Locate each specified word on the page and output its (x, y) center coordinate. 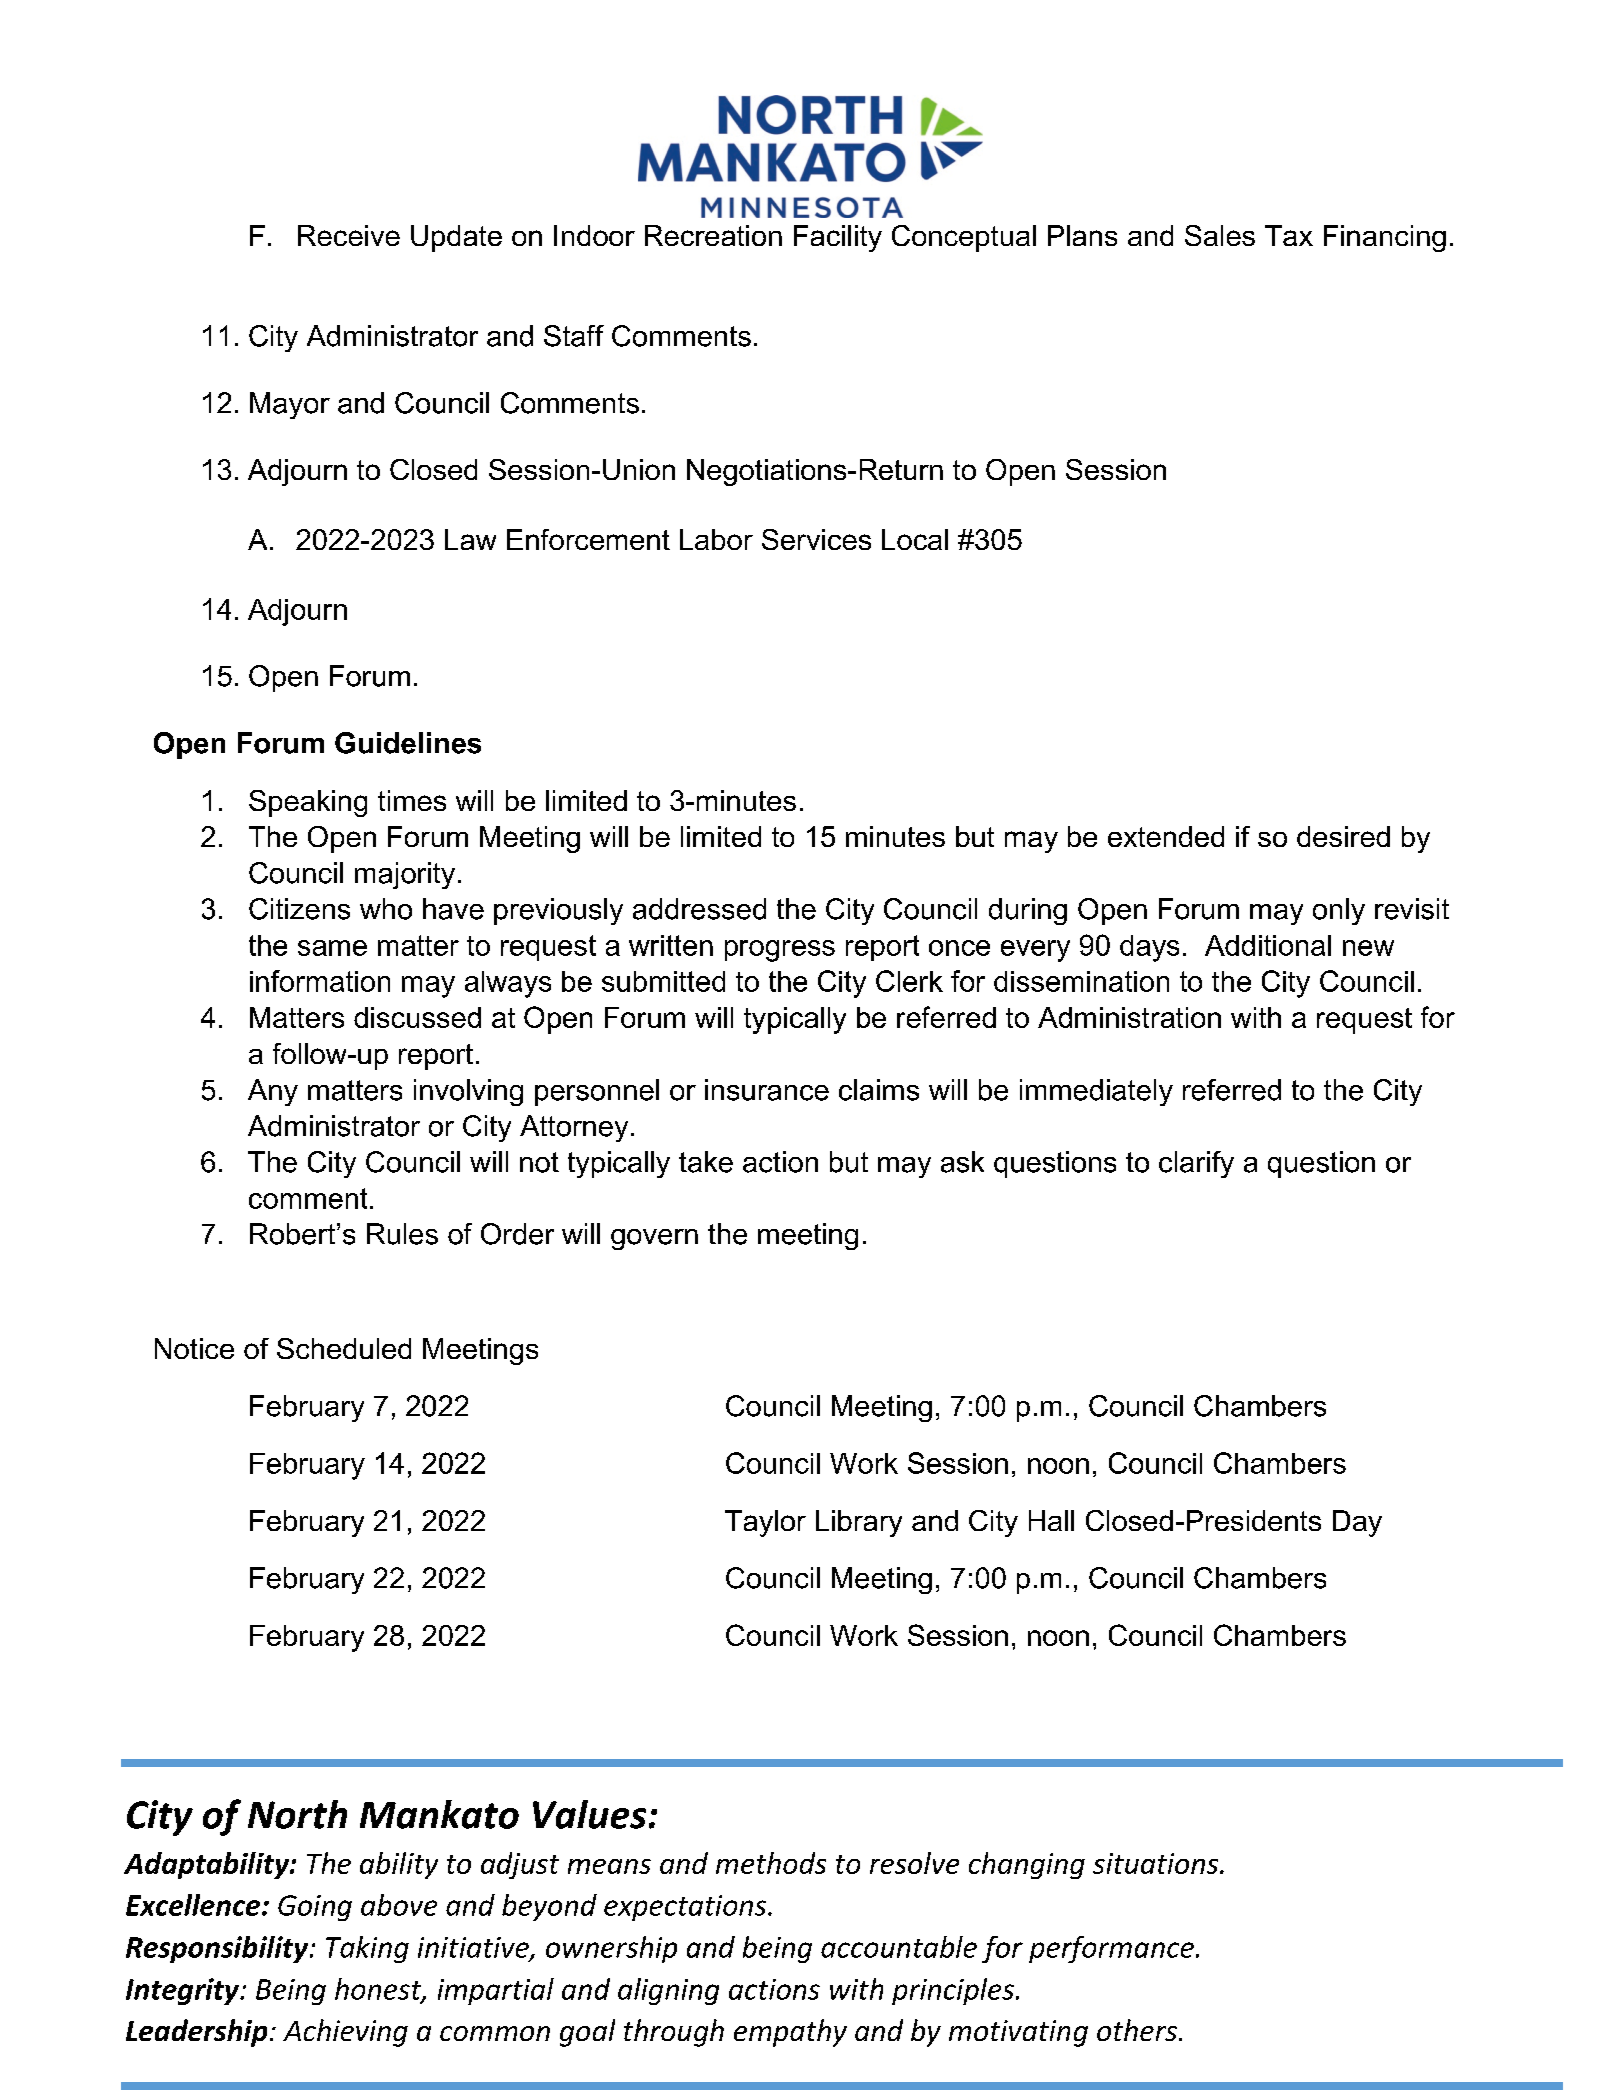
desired (1343, 836)
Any (273, 1092)
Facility (838, 238)
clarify (1196, 1164)
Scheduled (344, 1348)
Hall (1051, 1520)
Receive (349, 235)
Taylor (765, 1523)
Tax (1289, 235)
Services (816, 539)
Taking (367, 1949)
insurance (767, 1090)
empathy (790, 2033)
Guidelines (408, 743)
